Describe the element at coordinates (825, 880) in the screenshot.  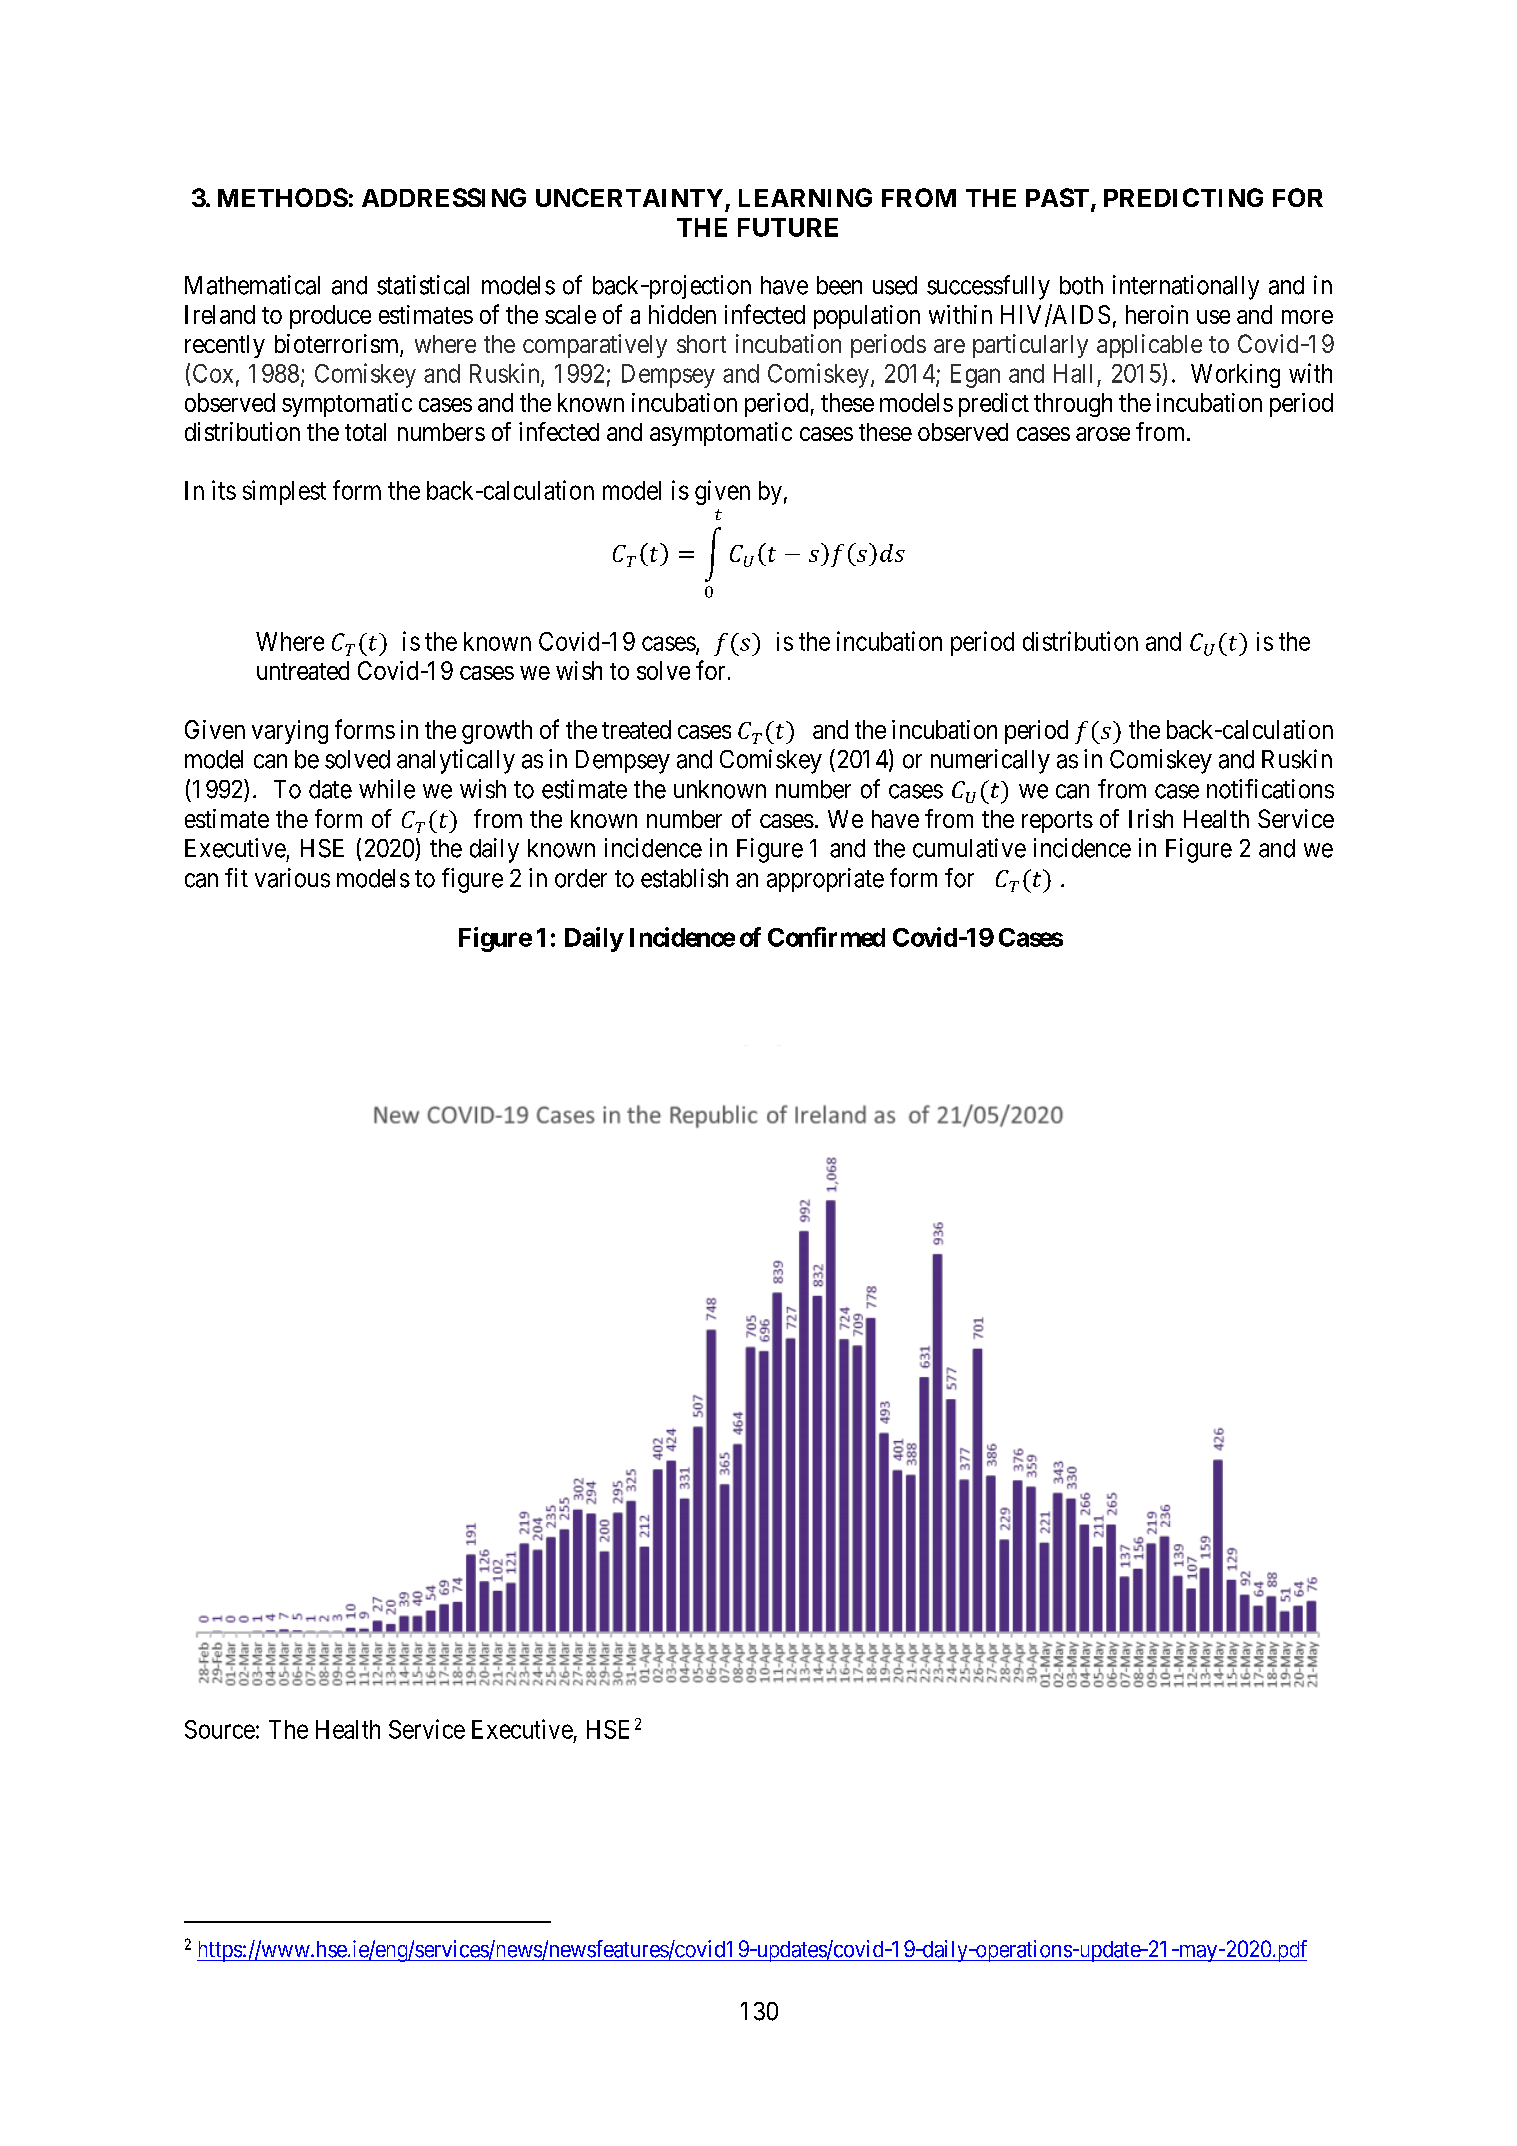
I see `appropriate` at that location.
